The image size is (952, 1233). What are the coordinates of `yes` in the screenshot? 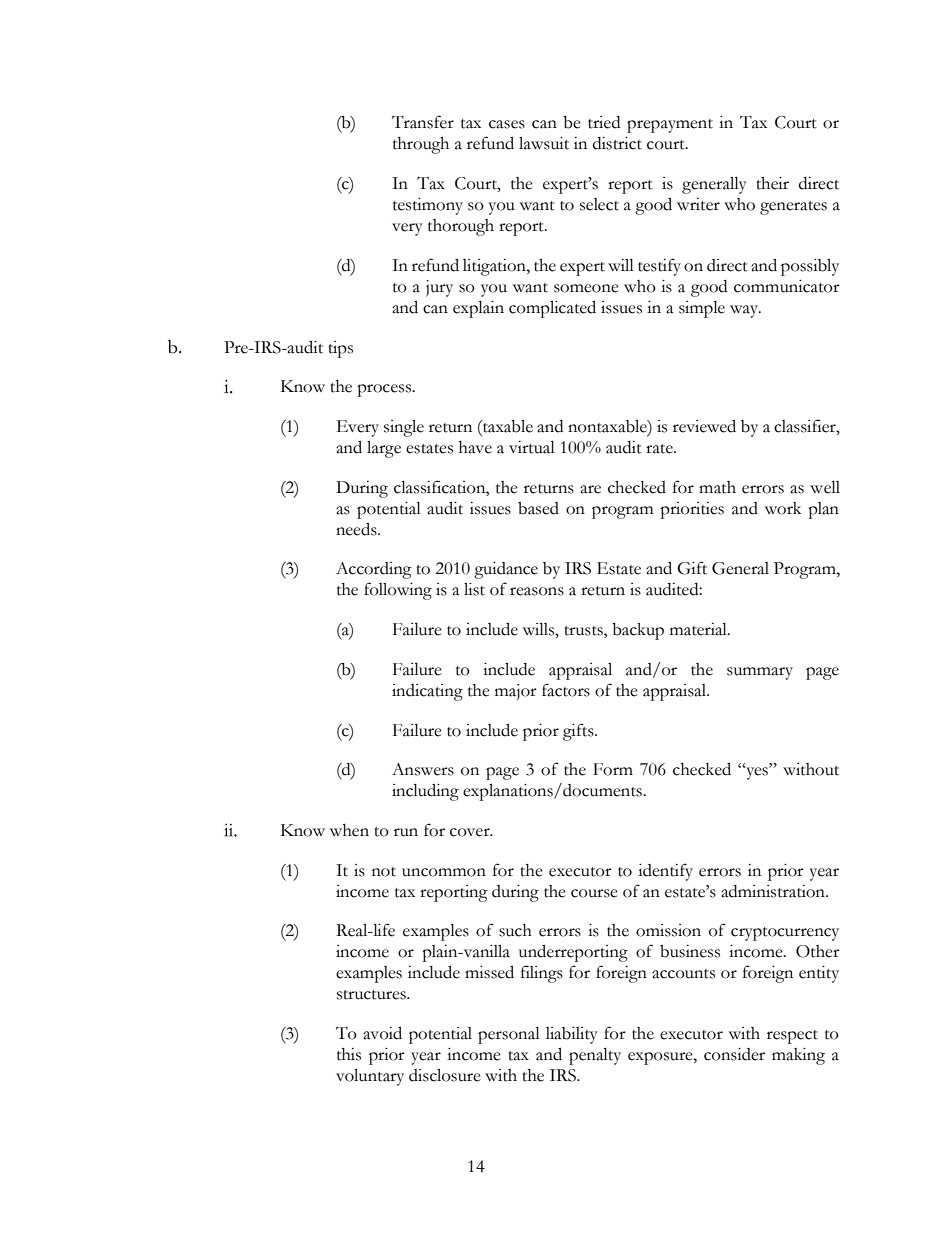 It's located at (757, 773).
